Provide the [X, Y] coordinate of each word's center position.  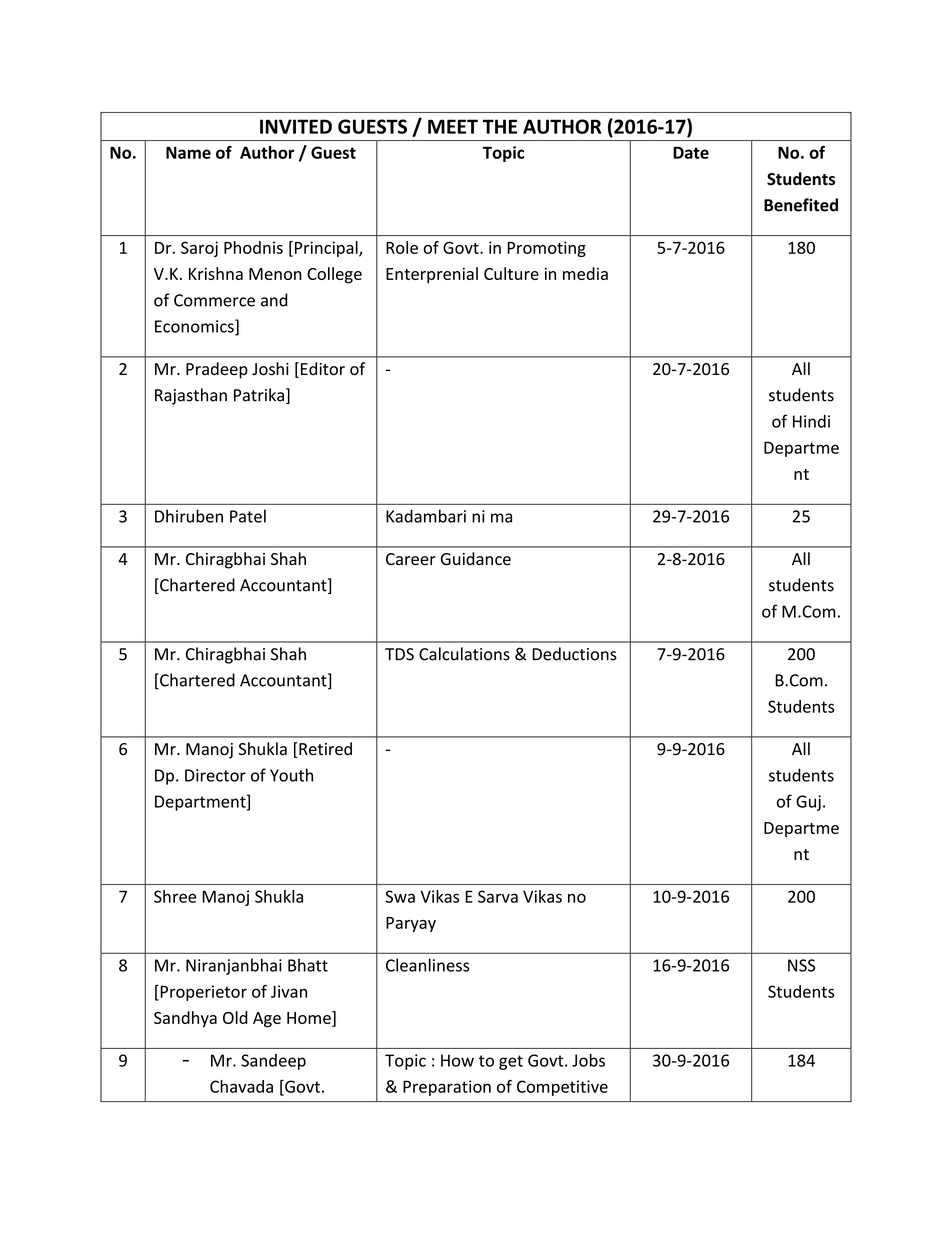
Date [691, 152]
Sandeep [273, 1062]
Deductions [574, 654]
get [511, 1062]
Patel [248, 516]
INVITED [296, 126]
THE [500, 126]
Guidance [476, 559]
